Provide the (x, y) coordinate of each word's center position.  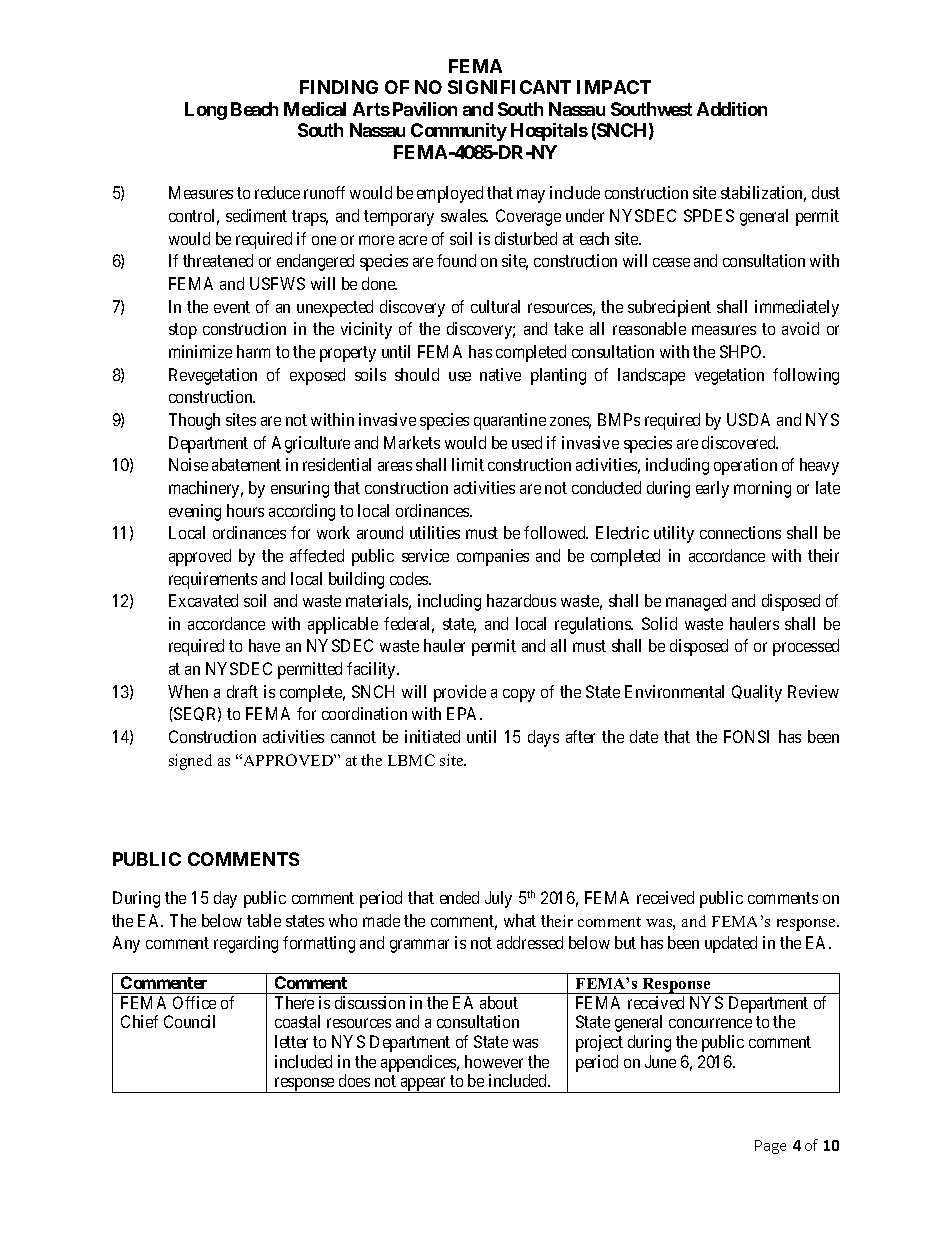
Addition (732, 109)
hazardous (521, 600)
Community (459, 132)
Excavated (203, 600)
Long (206, 111)
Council (189, 1021)
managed (696, 602)
